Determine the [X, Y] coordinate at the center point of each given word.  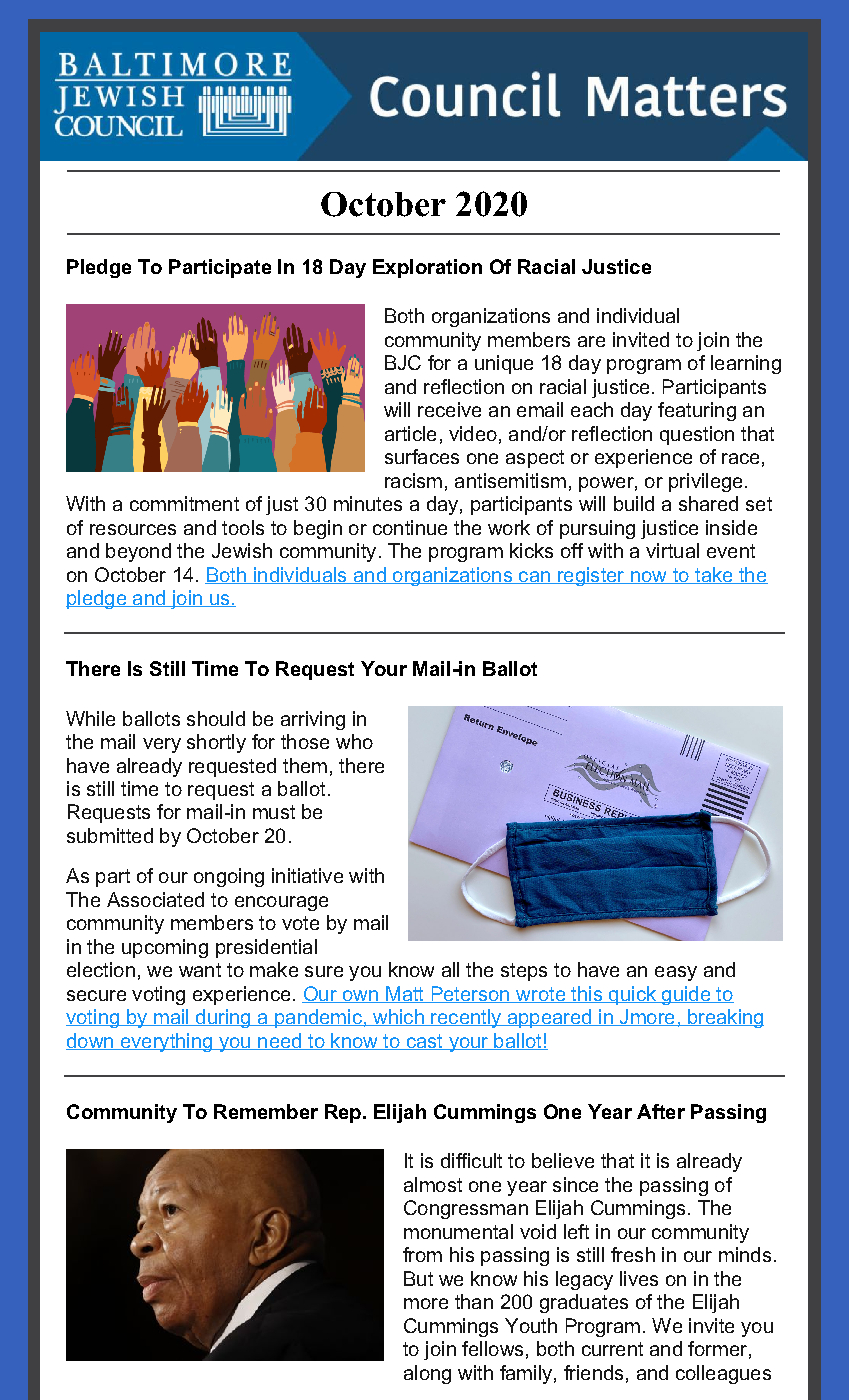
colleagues [723, 1374]
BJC [403, 362]
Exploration [427, 268]
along [427, 1374]
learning [746, 364]
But [418, 1278]
